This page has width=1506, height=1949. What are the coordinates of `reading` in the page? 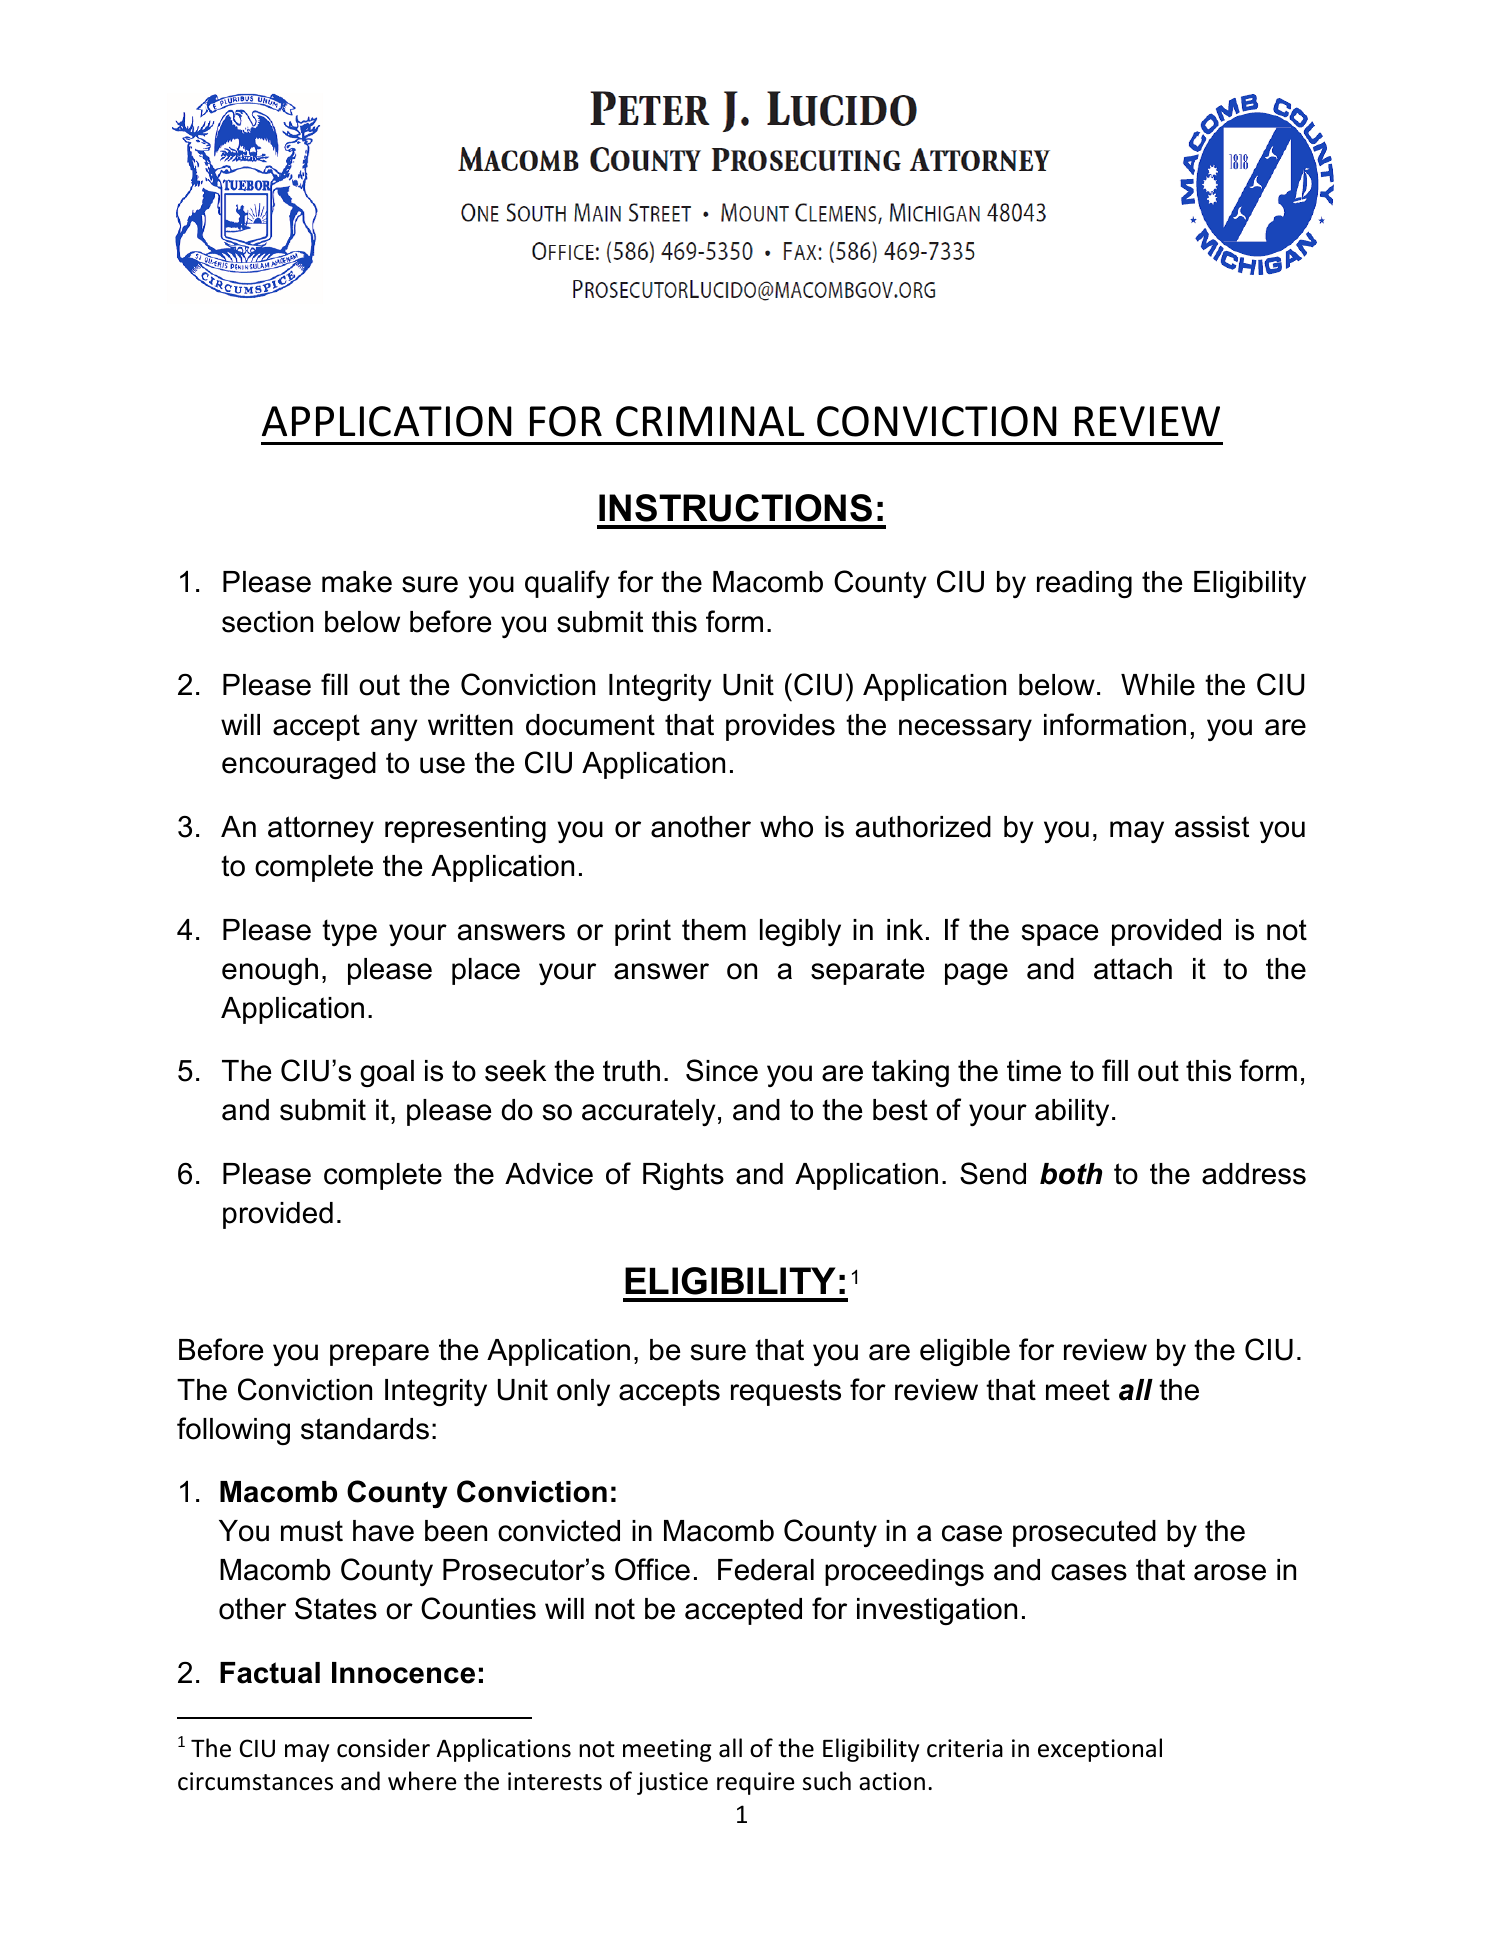 It's located at (1084, 585).
